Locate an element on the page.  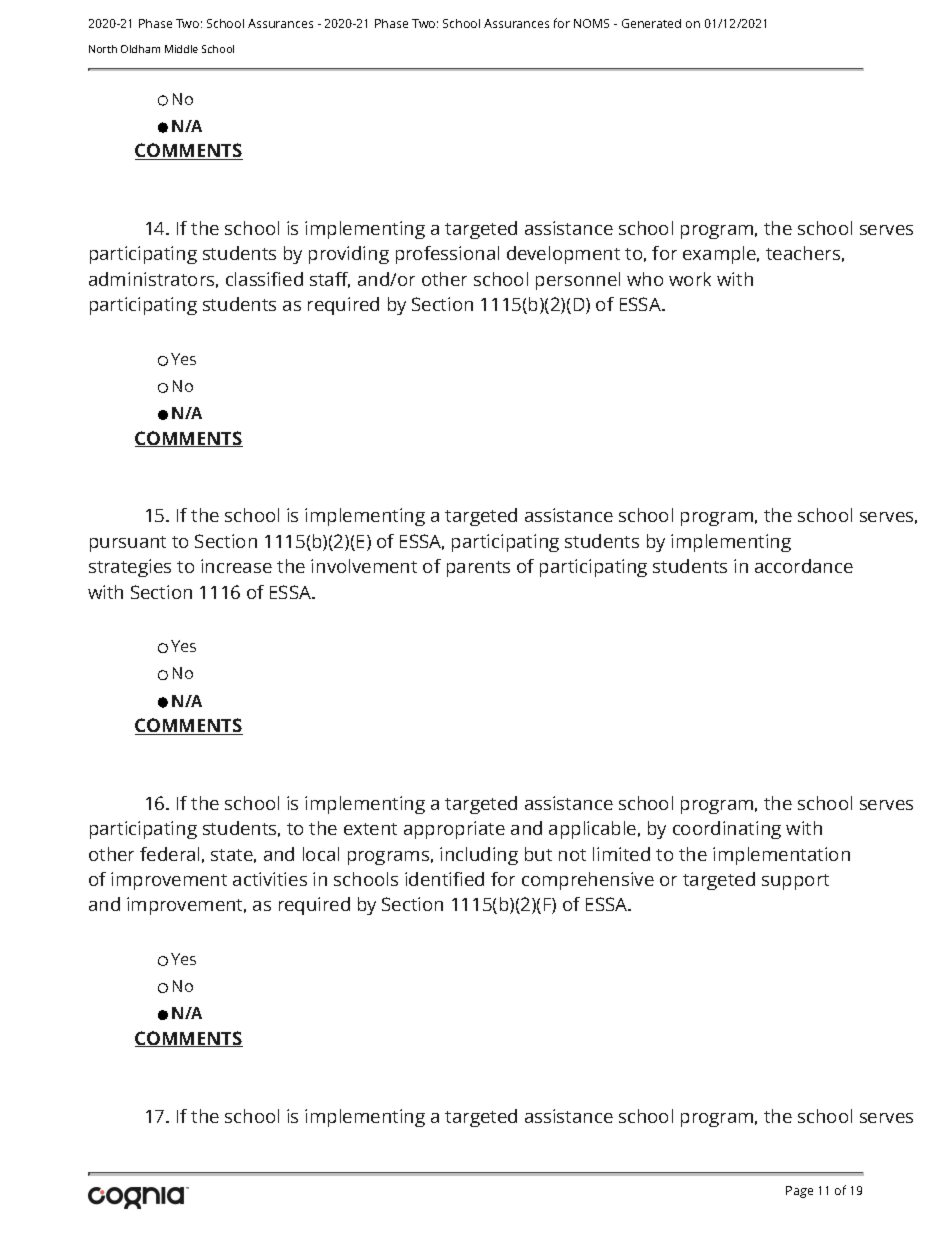
parents is located at coordinates (478, 569).
